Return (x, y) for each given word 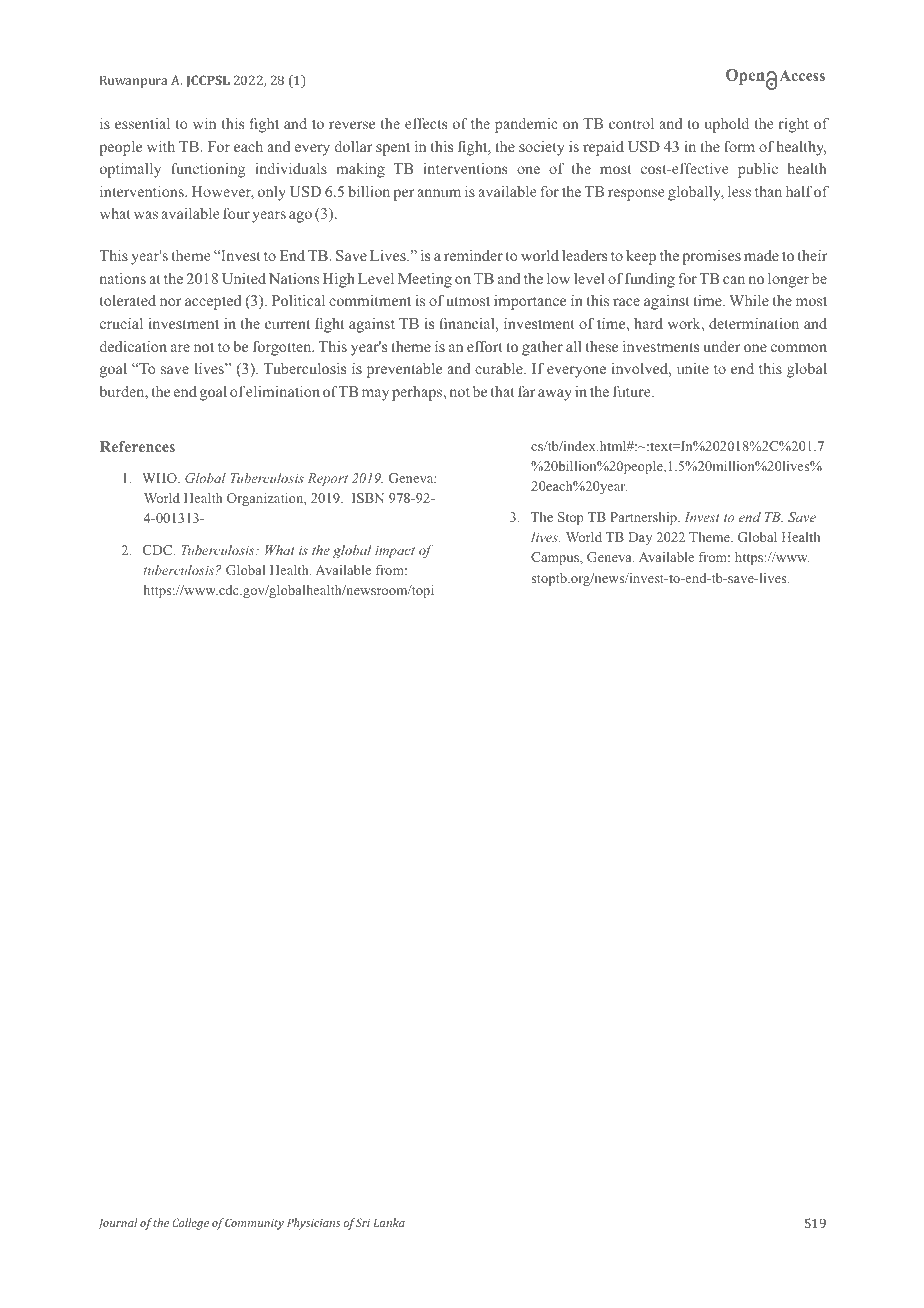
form (739, 146)
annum (439, 193)
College (191, 1224)
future (633, 391)
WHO (160, 478)
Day (640, 538)
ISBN (368, 498)
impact (395, 552)
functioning (208, 170)
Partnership (644, 518)
